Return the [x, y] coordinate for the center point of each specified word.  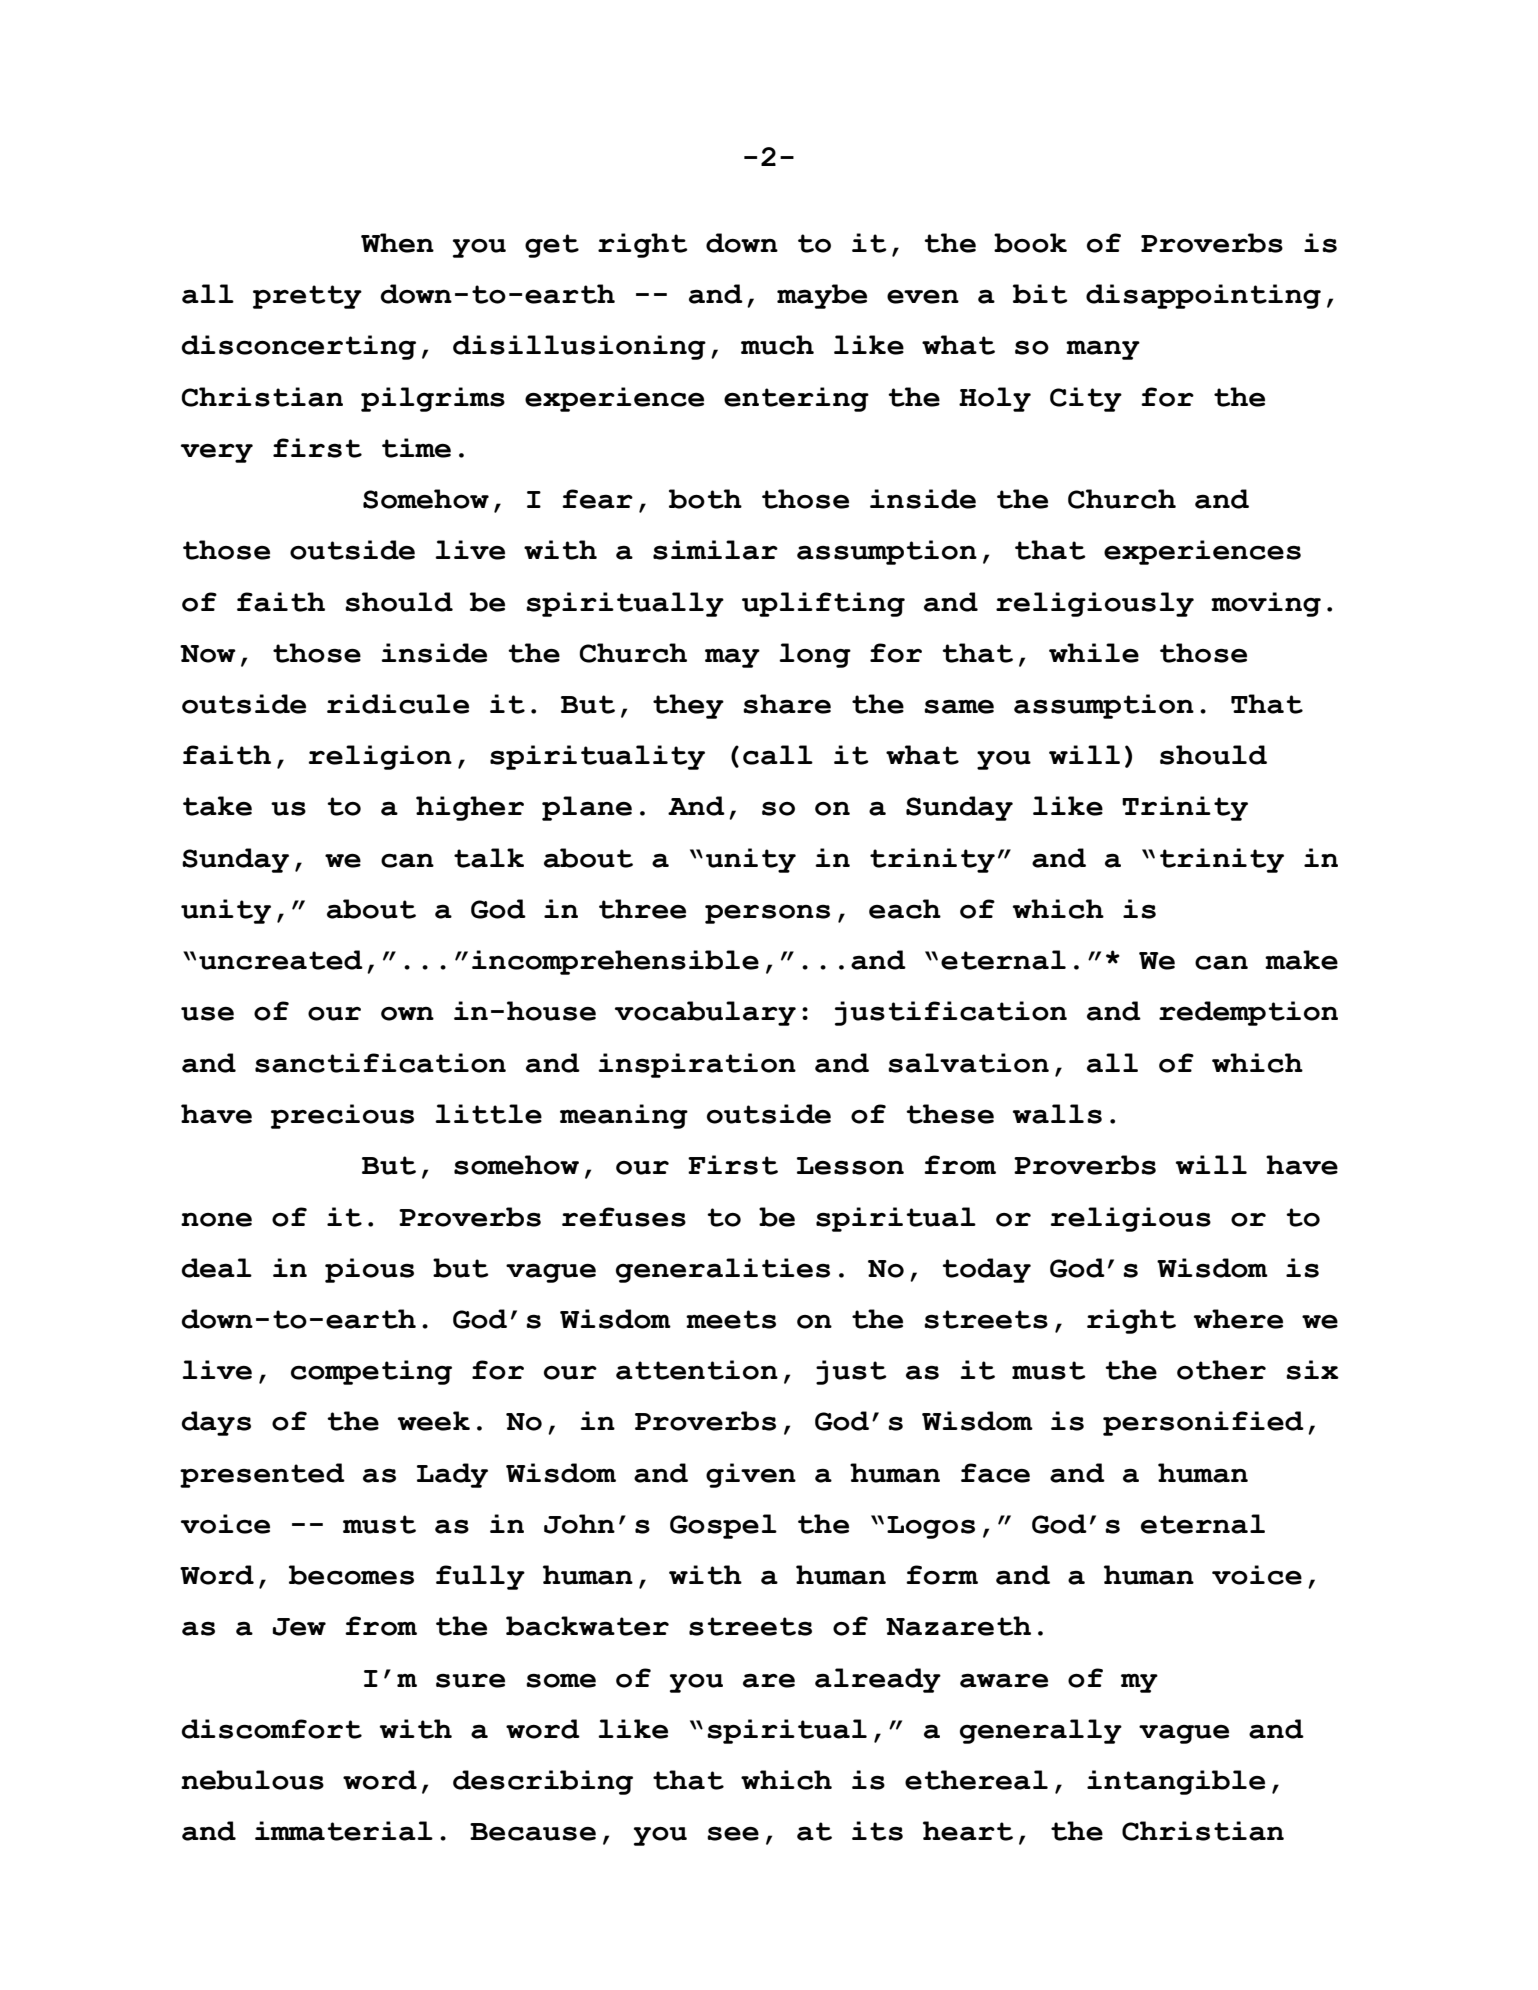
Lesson [850, 1166]
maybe [822, 296]
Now [208, 654]
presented [262, 1475]
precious [342, 1116]
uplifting [823, 604]
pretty [307, 297]
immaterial [344, 1831]
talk [489, 858]
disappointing [1203, 296]
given [751, 1475]
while [1094, 653]
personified [1203, 1423]
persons [767, 914]
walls [1057, 1114]
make [1301, 960]
